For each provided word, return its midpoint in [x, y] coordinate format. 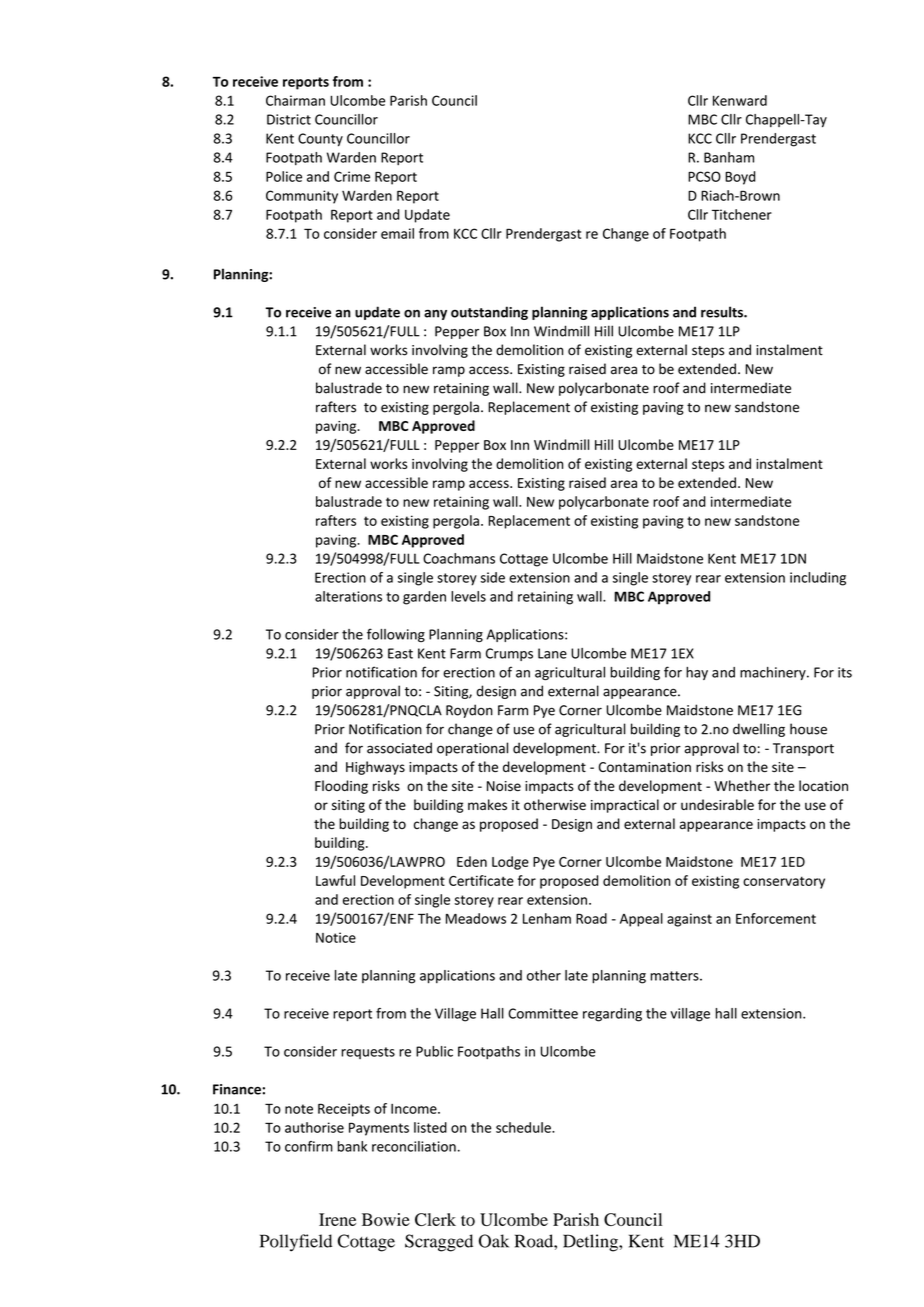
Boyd [740, 178]
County [320, 140]
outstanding [489, 313]
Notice [336, 937]
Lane [552, 653]
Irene [337, 1219]
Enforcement [776, 918]
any [435, 314]
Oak [494, 1241]
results [723, 312]
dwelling [759, 730]
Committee [543, 1013]
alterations [348, 596]
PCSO [704, 176]
